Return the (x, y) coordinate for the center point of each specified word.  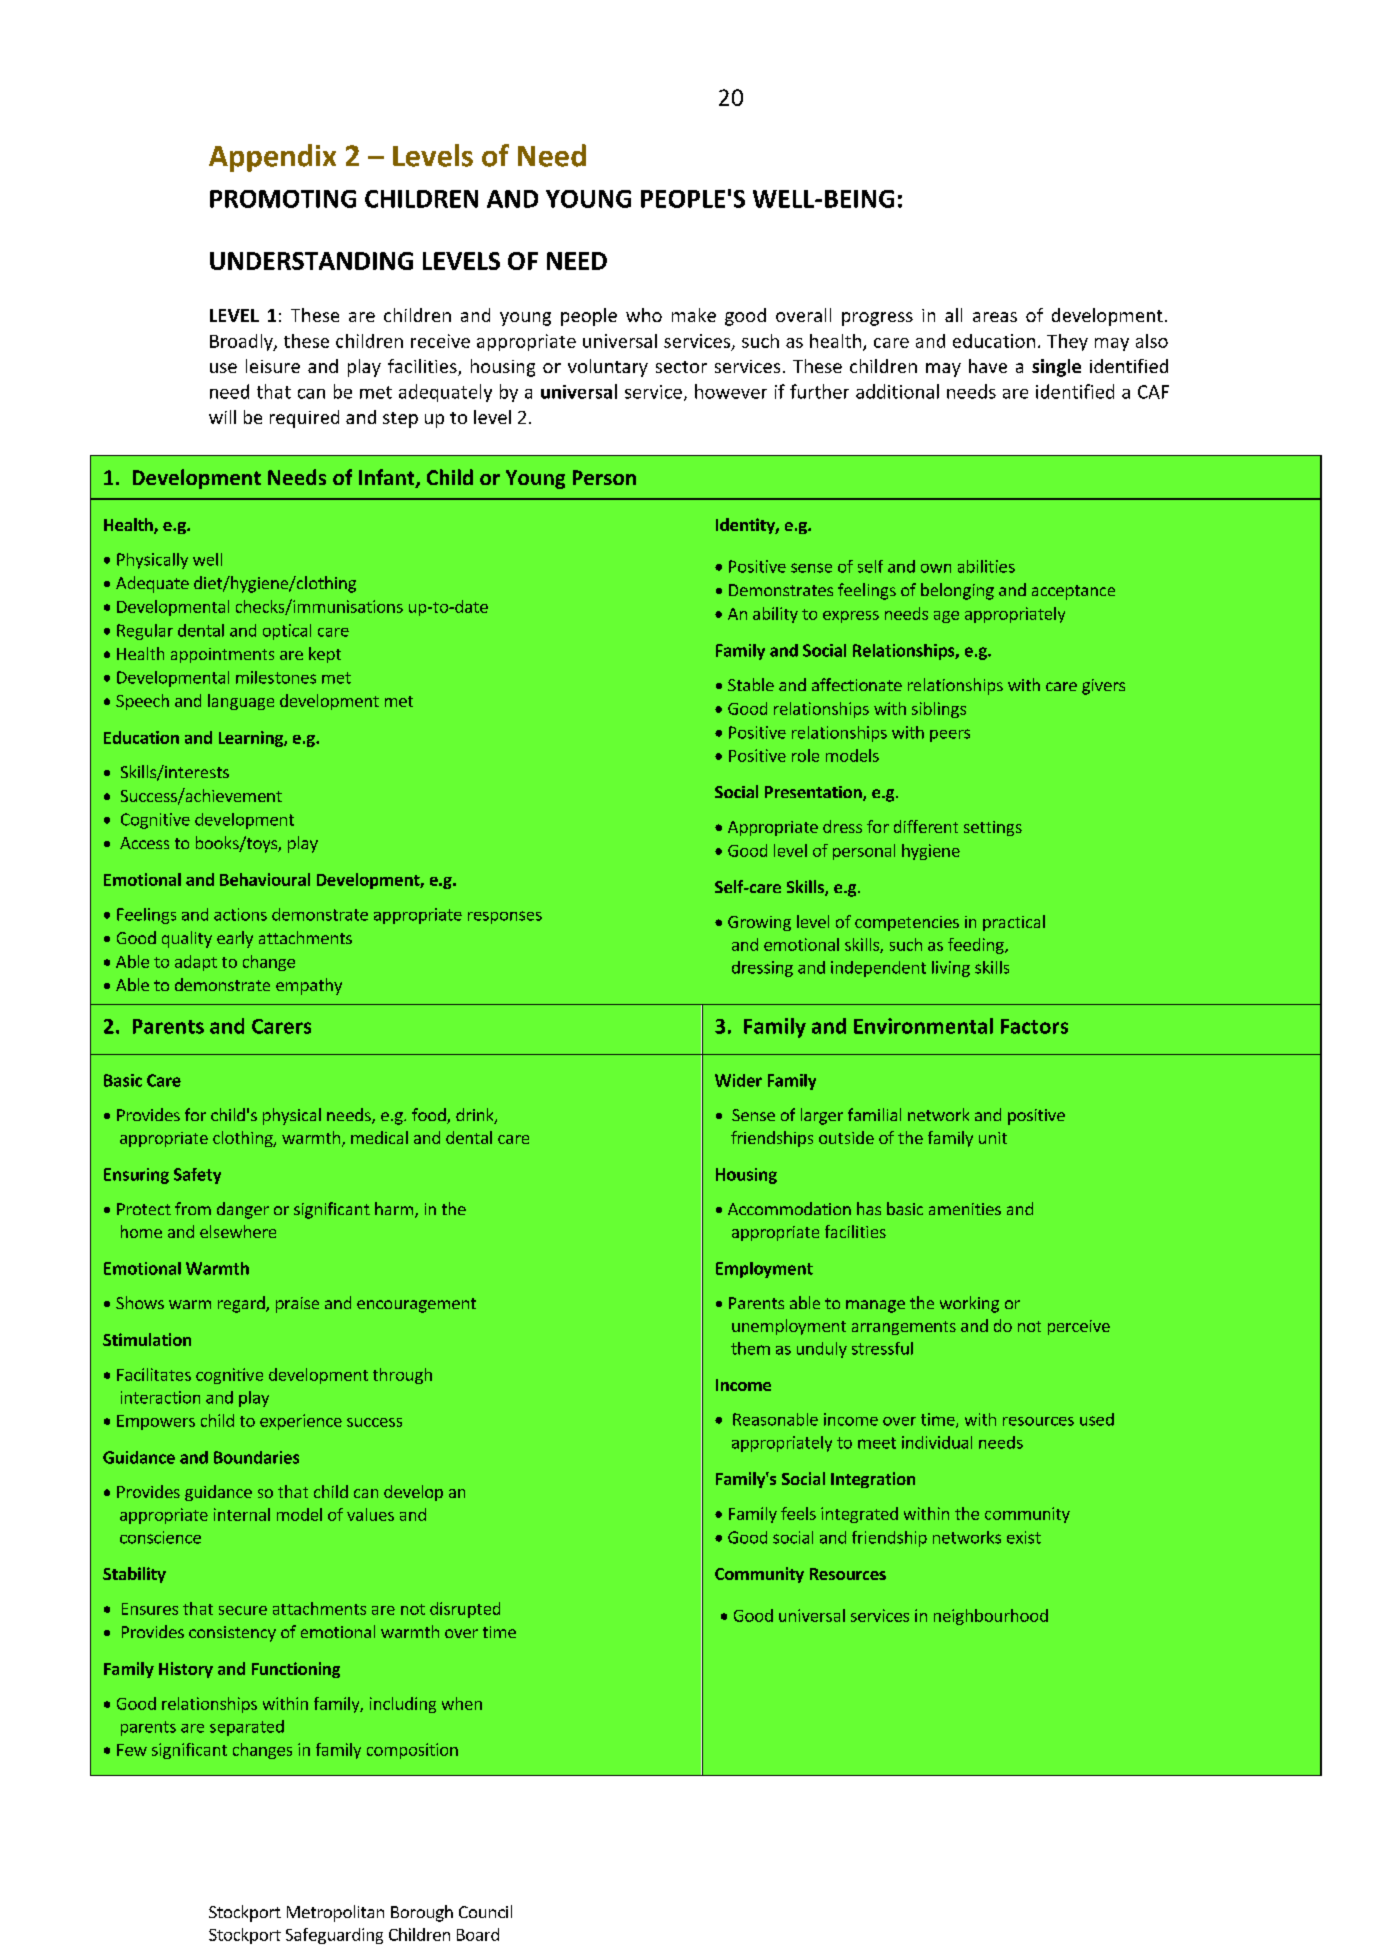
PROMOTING (283, 199)
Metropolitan (335, 1913)
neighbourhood (991, 1617)
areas (995, 317)
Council (485, 1911)
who (644, 315)
